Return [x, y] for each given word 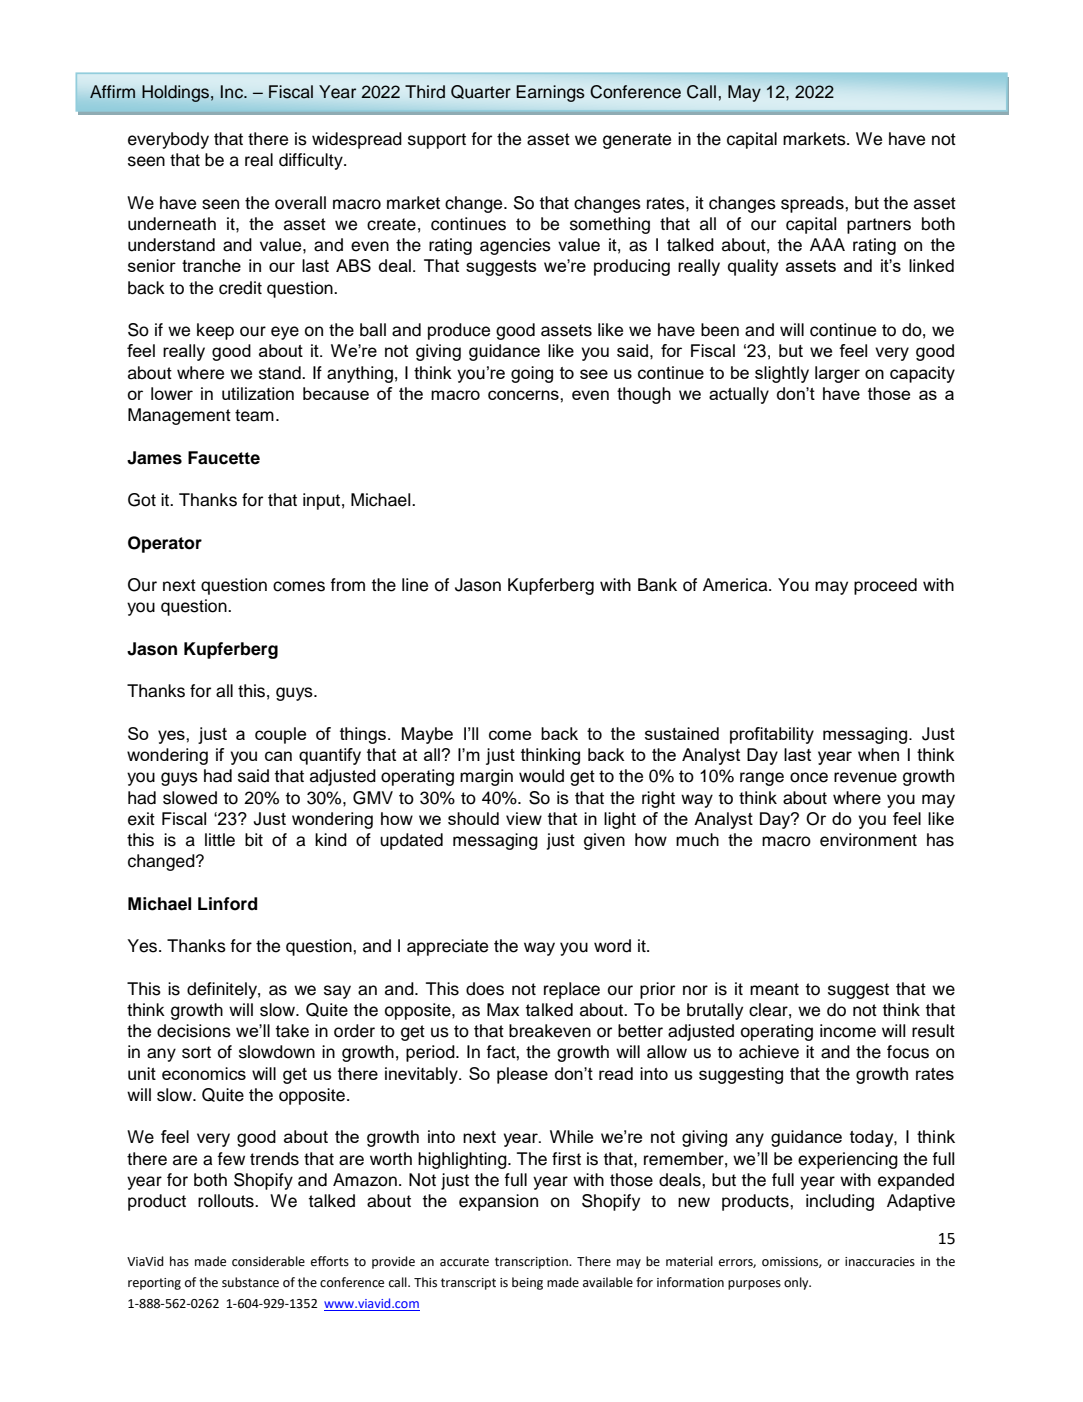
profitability [772, 735]
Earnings [550, 93]
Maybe [427, 735]
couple [280, 735]
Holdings [175, 93]
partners [879, 226]
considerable [268, 1261]
